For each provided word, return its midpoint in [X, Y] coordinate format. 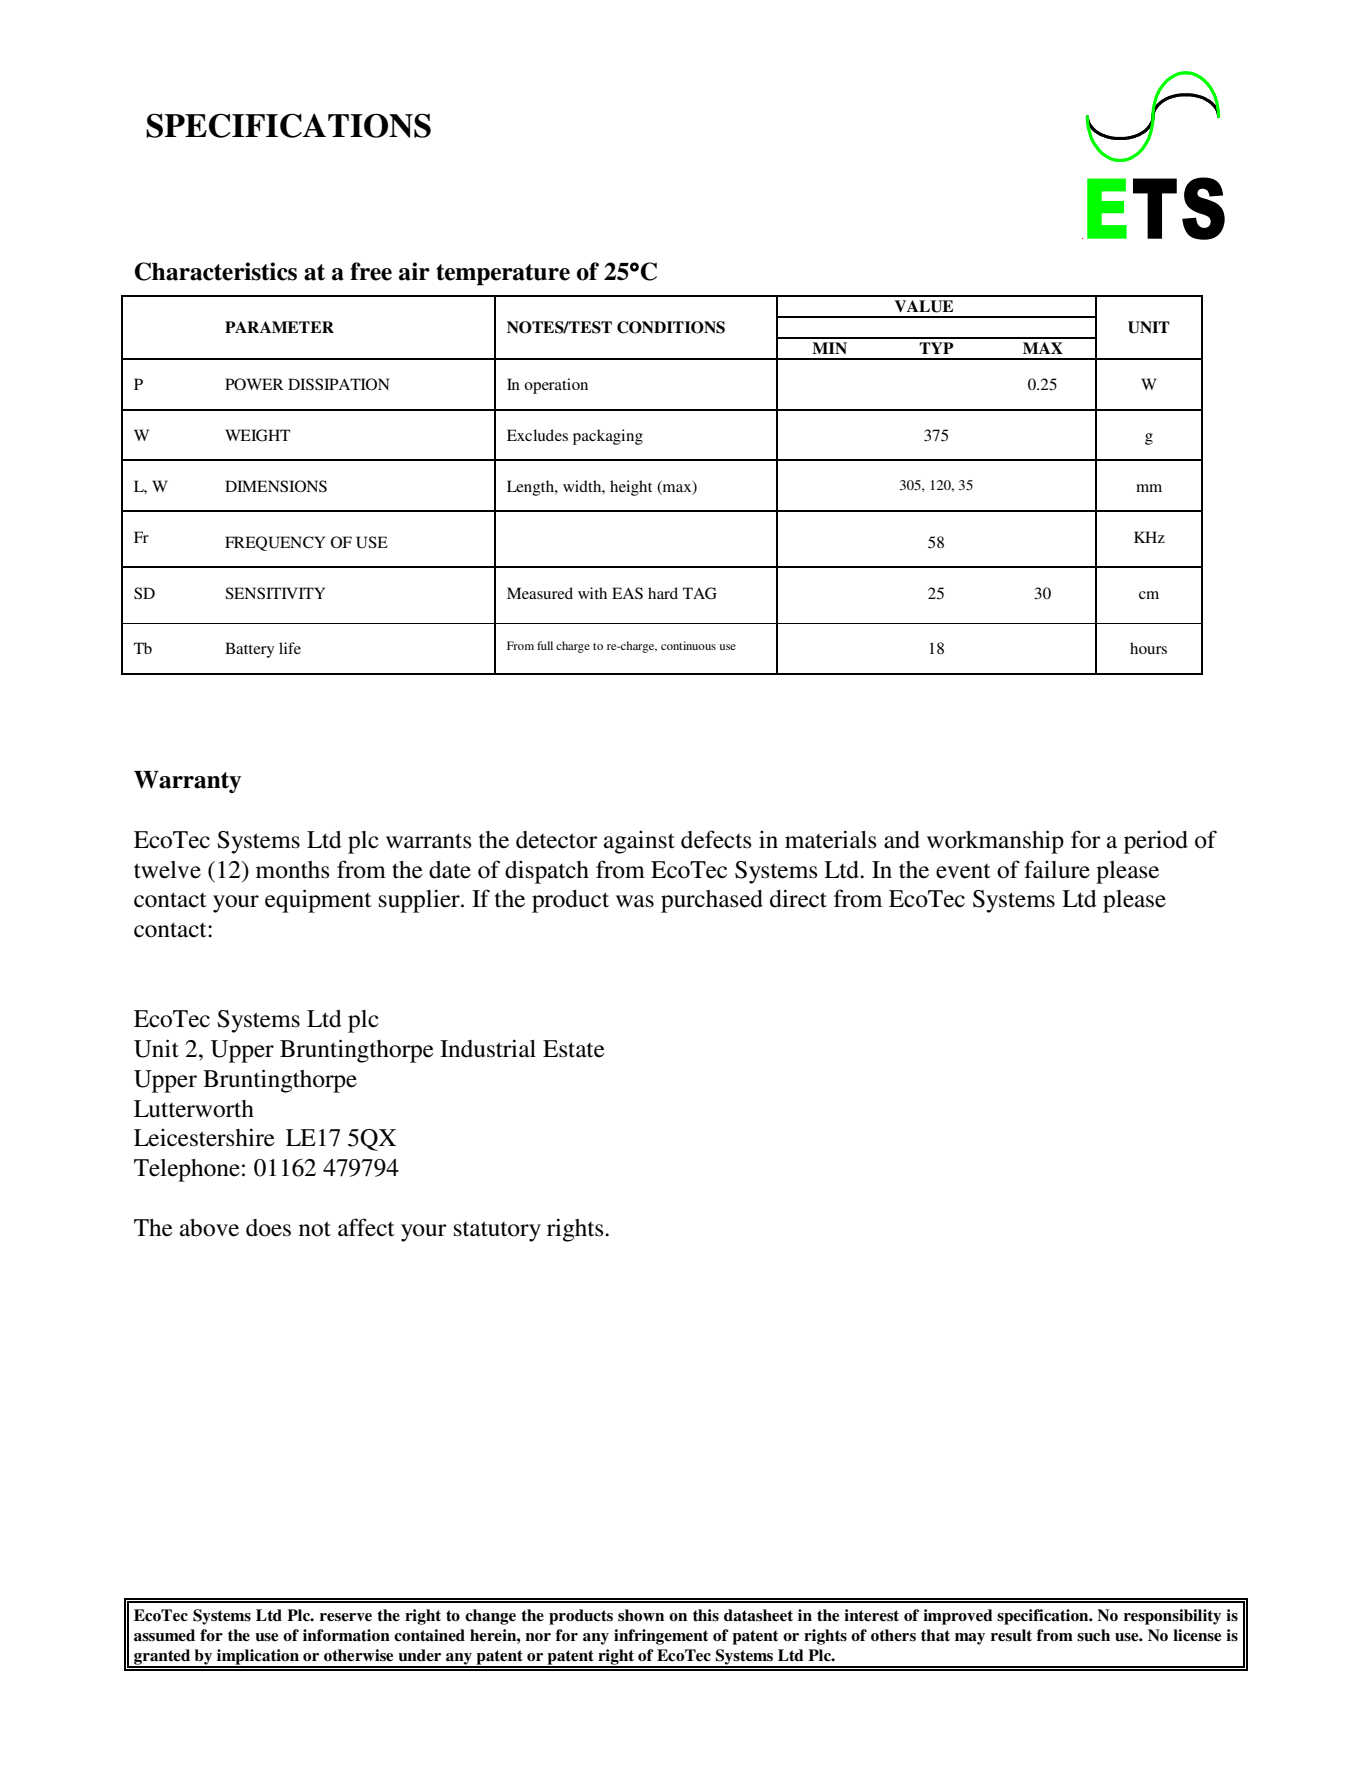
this [706, 1615]
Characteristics [215, 271]
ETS [1156, 208]
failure [1057, 869]
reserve [346, 1617]
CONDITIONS [671, 327]
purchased [712, 901]
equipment [318, 901]
